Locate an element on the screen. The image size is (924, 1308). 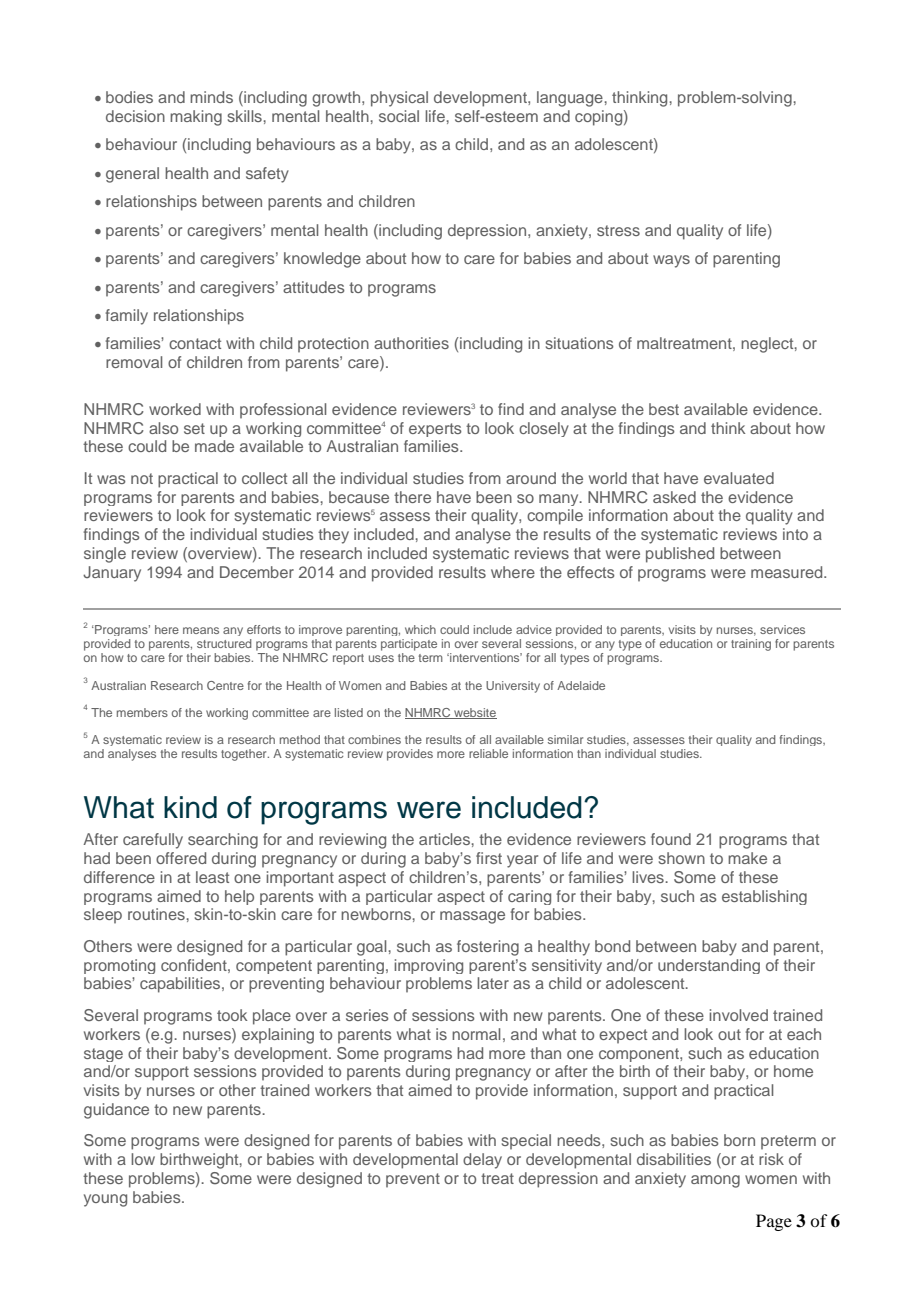
training is located at coordinates (751, 645).
